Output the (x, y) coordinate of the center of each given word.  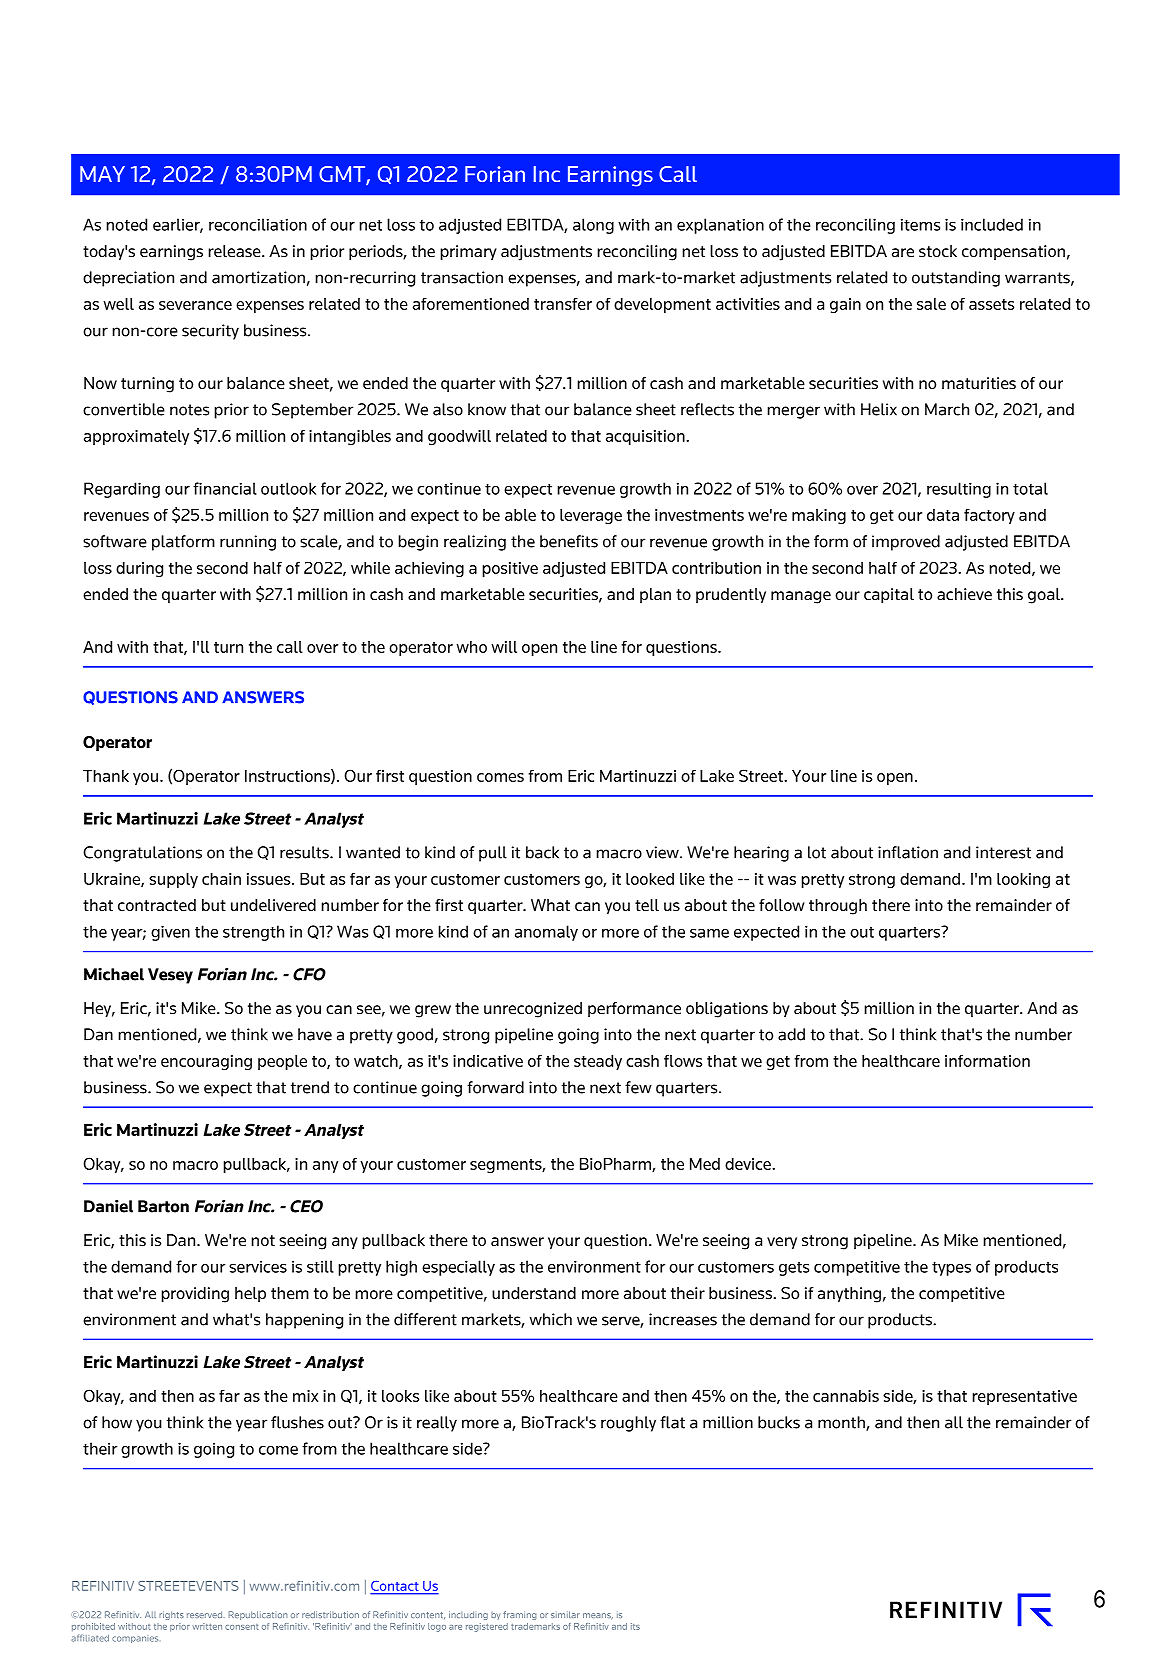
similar (565, 1614)
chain (221, 879)
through (838, 907)
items (920, 224)
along (593, 226)
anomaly (546, 933)
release (235, 251)
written (207, 1626)
